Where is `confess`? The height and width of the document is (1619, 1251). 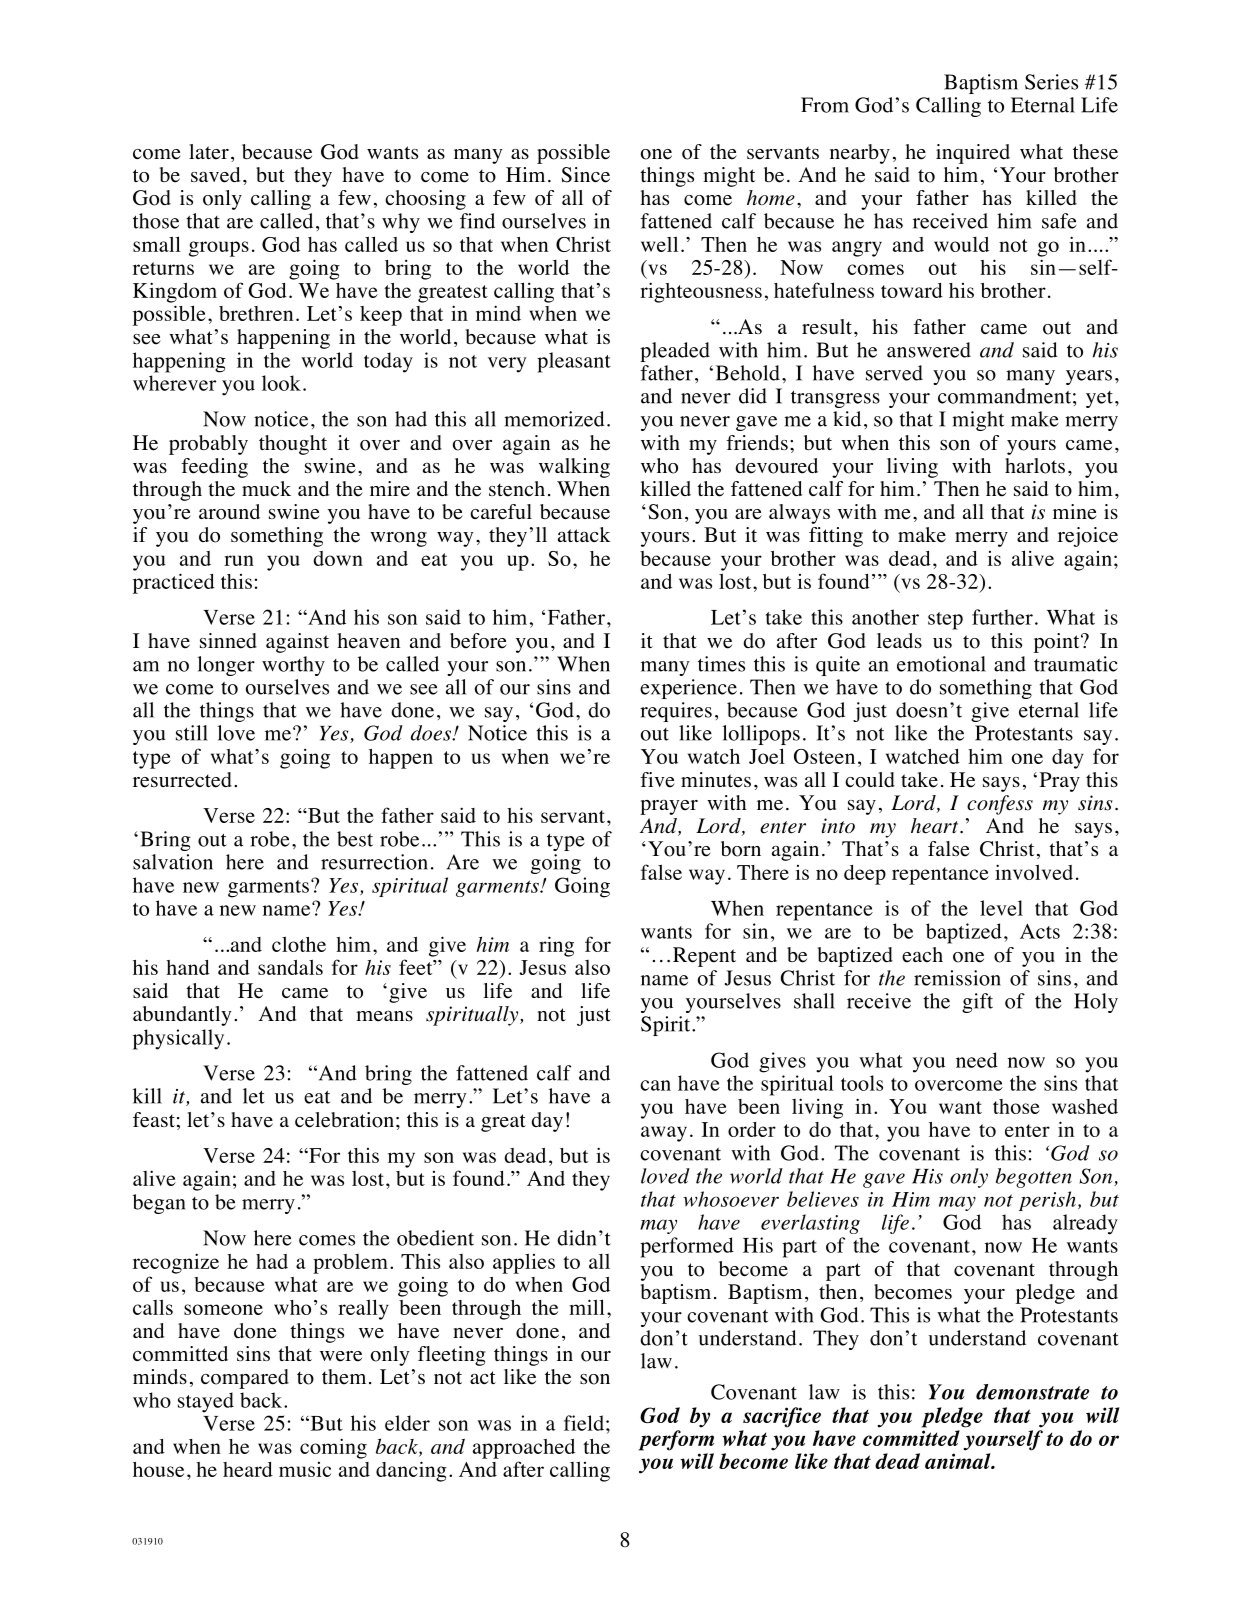
confess is located at coordinates (1000, 805).
